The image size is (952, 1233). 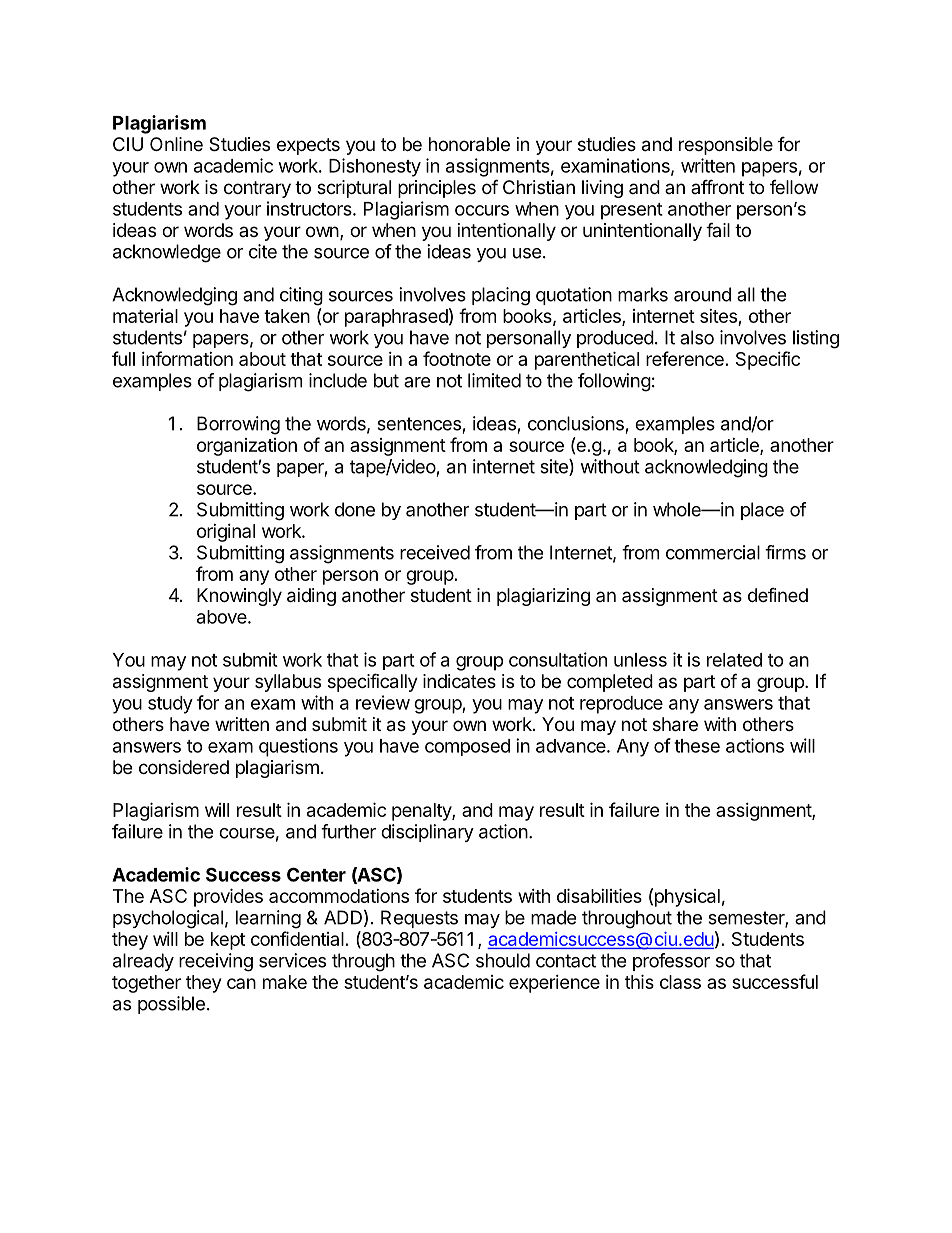 What do you see at coordinates (469, 144) in the screenshot?
I see `honorable` at bounding box center [469, 144].
